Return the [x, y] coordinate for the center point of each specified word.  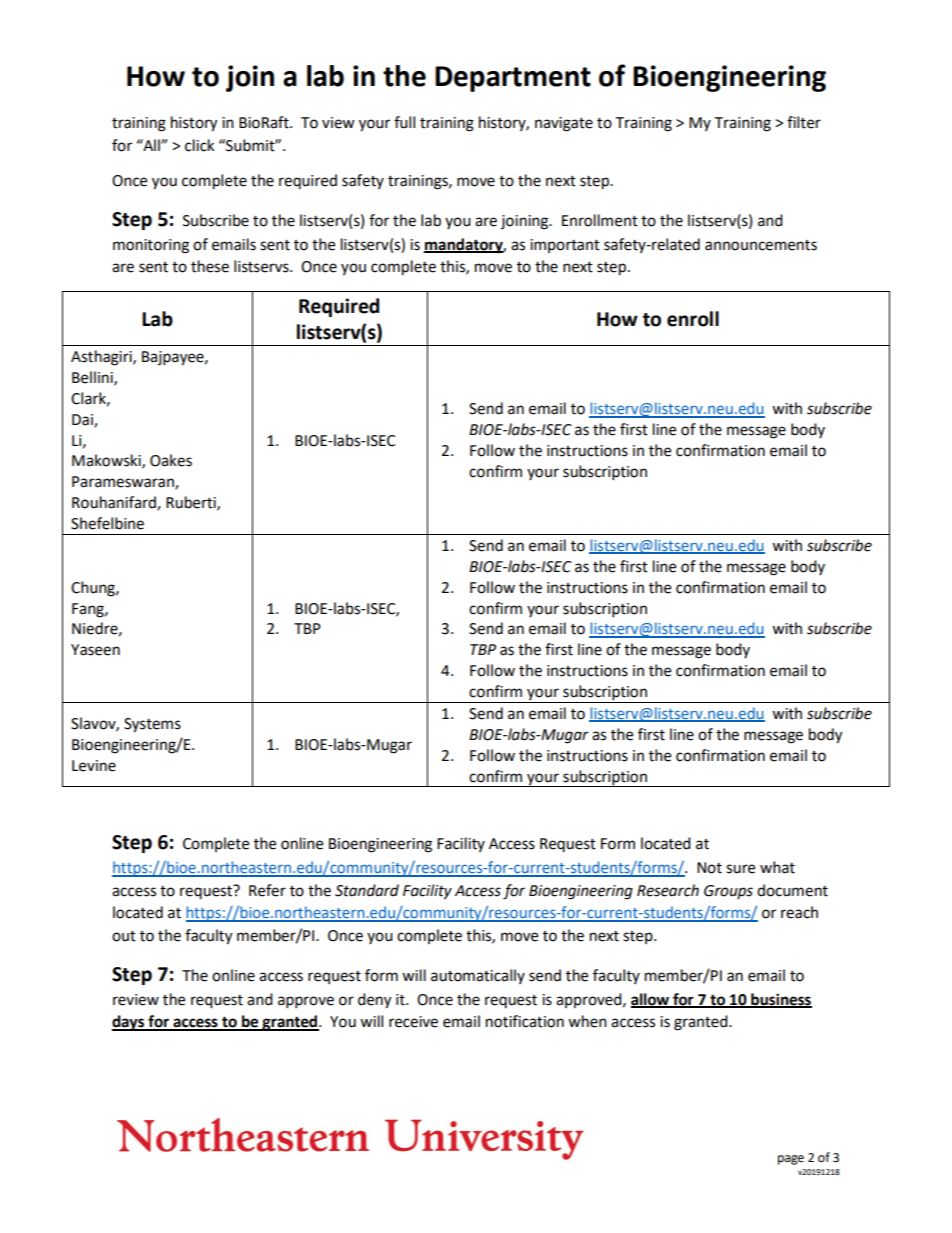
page [791, 1160]
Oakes [171, 460]
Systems [152, 725]
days [129, 1023]
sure [740, 869]
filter [804, 122]
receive [413, 1022]
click [199, 145]
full [404, 122]
